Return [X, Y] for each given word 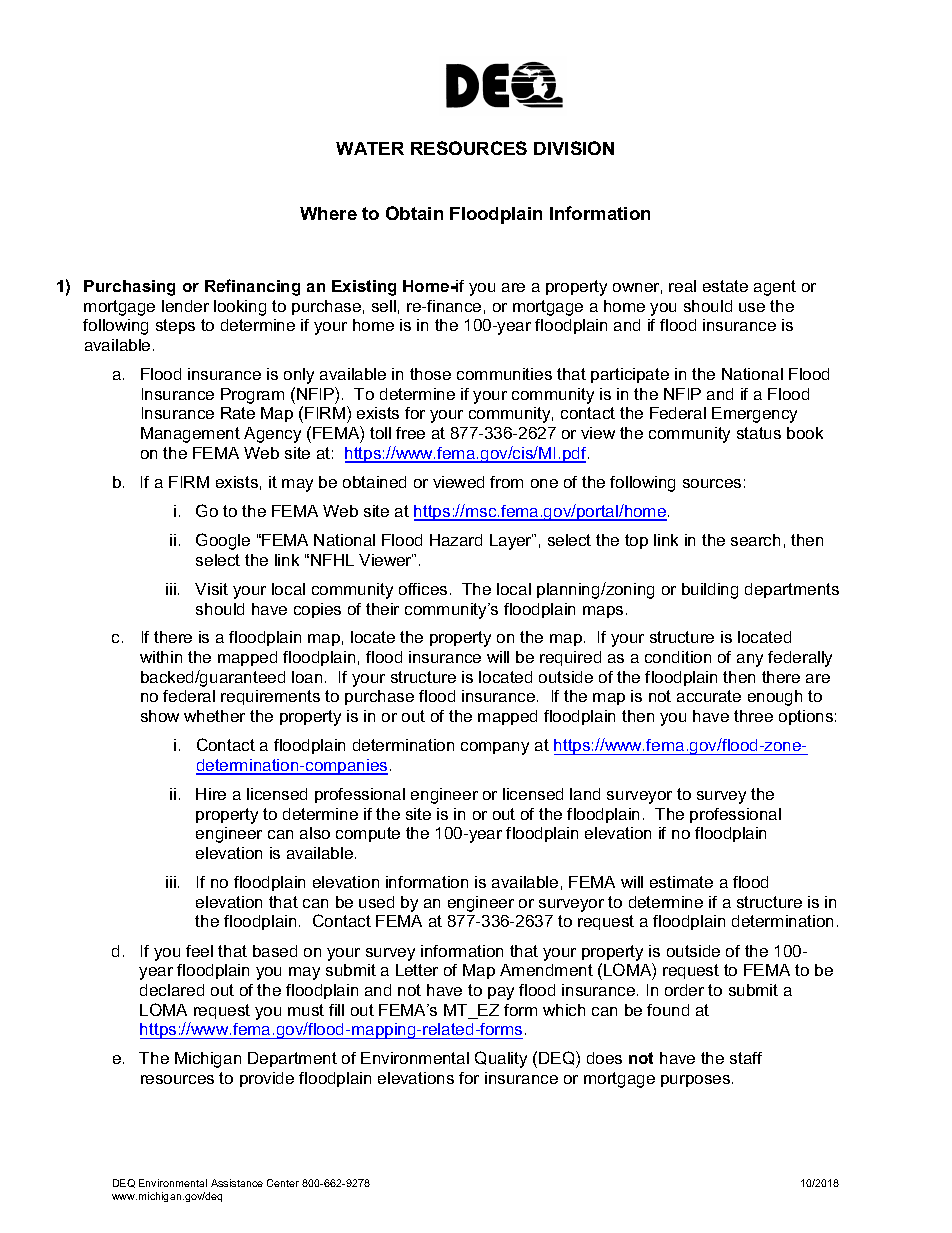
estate [725, 286]
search [755, 540]
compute [368, 834]
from [506, 482]
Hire [211, 794]
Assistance [237, 1183]
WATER [370, 148]
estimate [681, 882]
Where [328, 213]
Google [223, 541]
